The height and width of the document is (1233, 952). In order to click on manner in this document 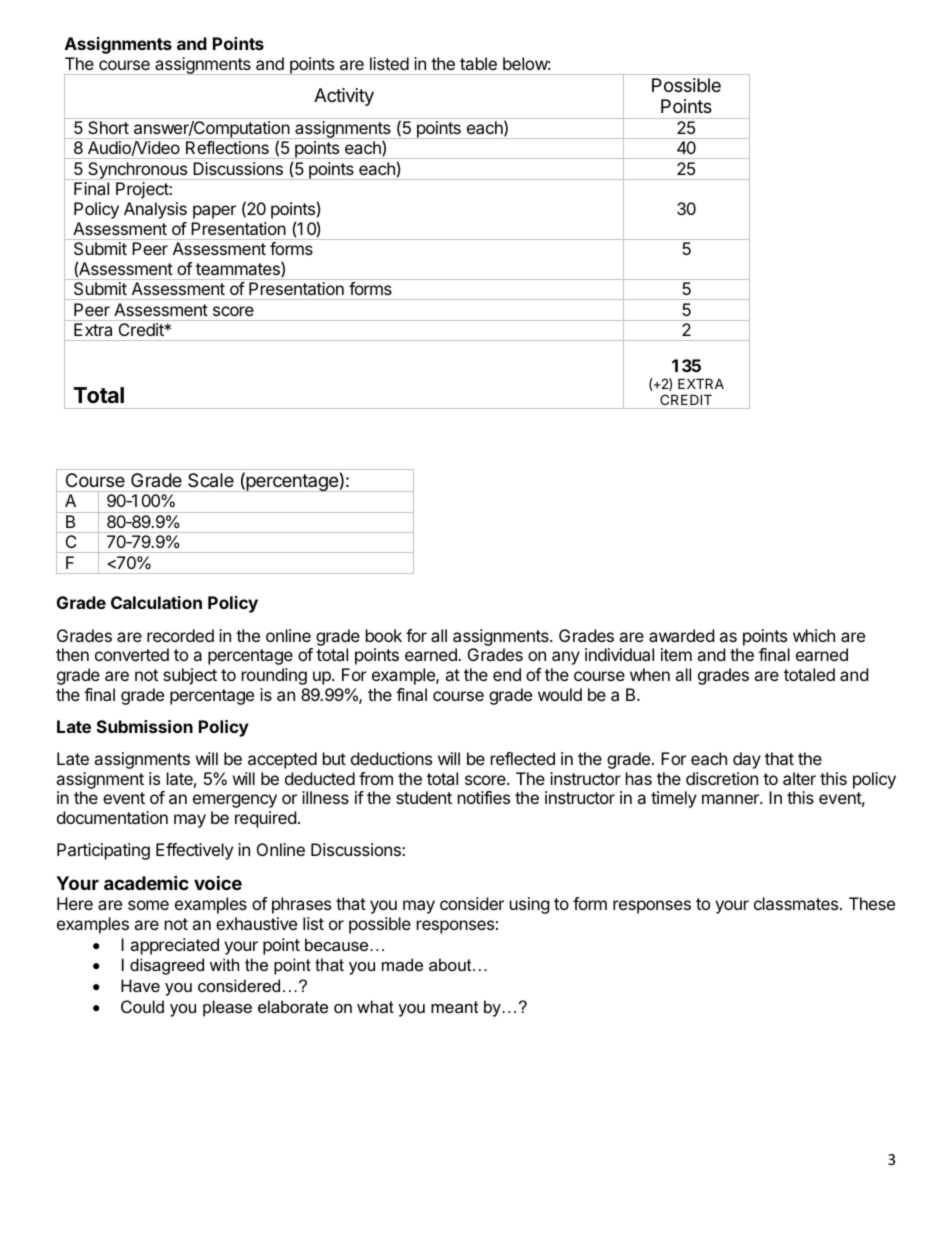, I will do `click(731, 799)`.
